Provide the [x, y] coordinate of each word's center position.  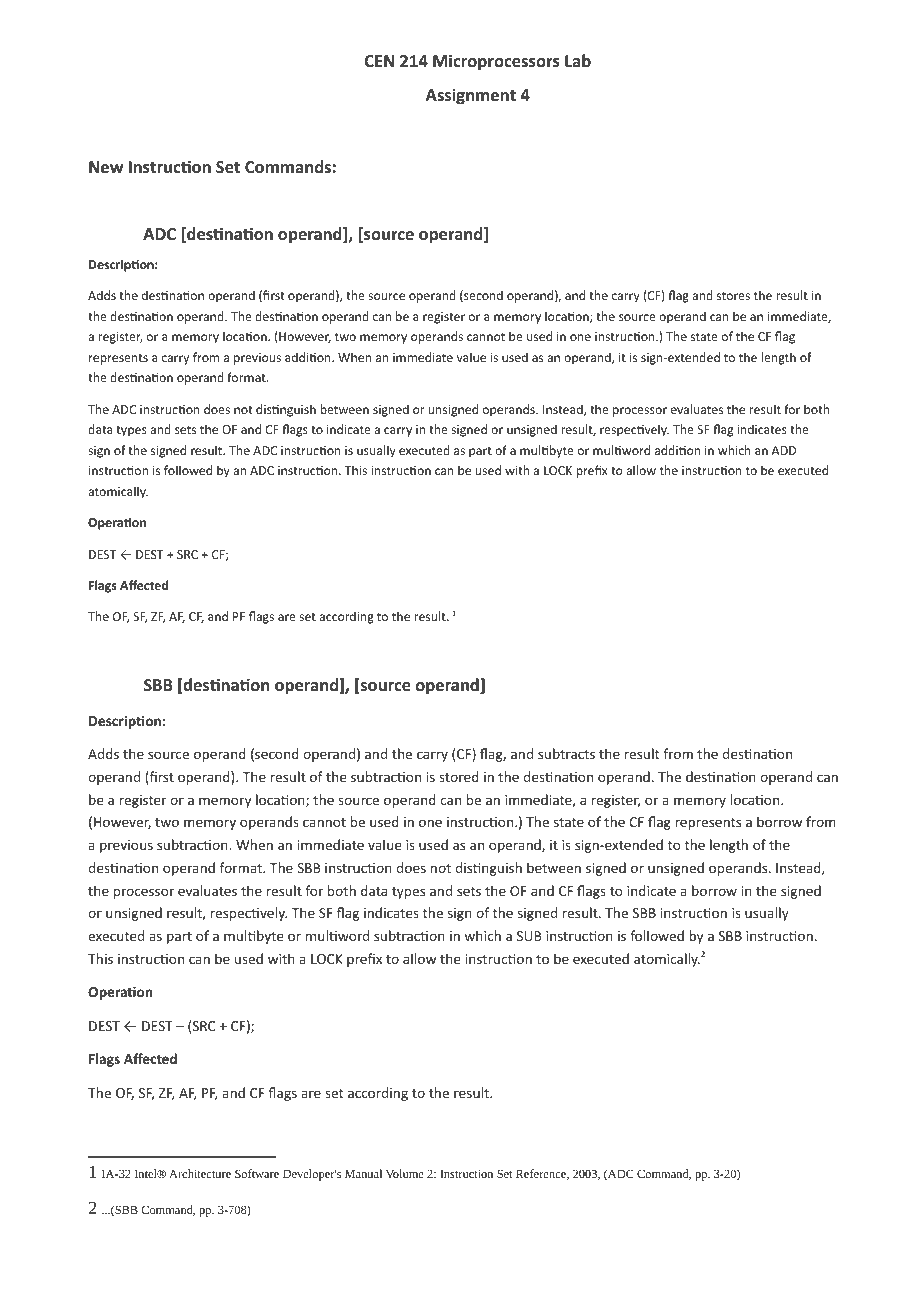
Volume [405, 1173]
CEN [379, 61]
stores [733, 296]
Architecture [200, 1173]
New [106, 167]
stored [459, 776]
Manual [363, 1173]
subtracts [566, 753]
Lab [578, 60]
